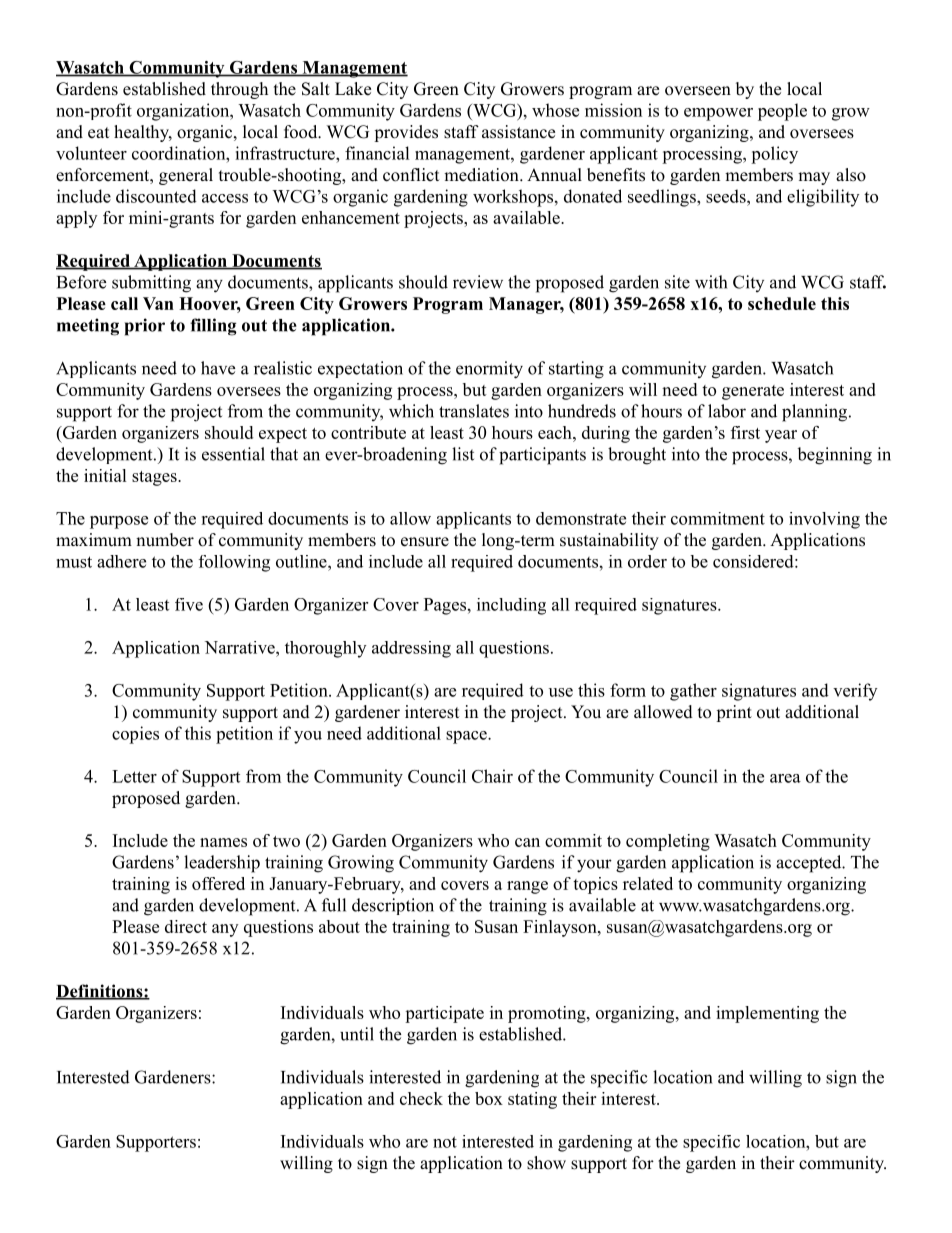 The image size is (952, 1233). Describe the element at coordinates (753, 392) in the document. I see `generate` at that location.
